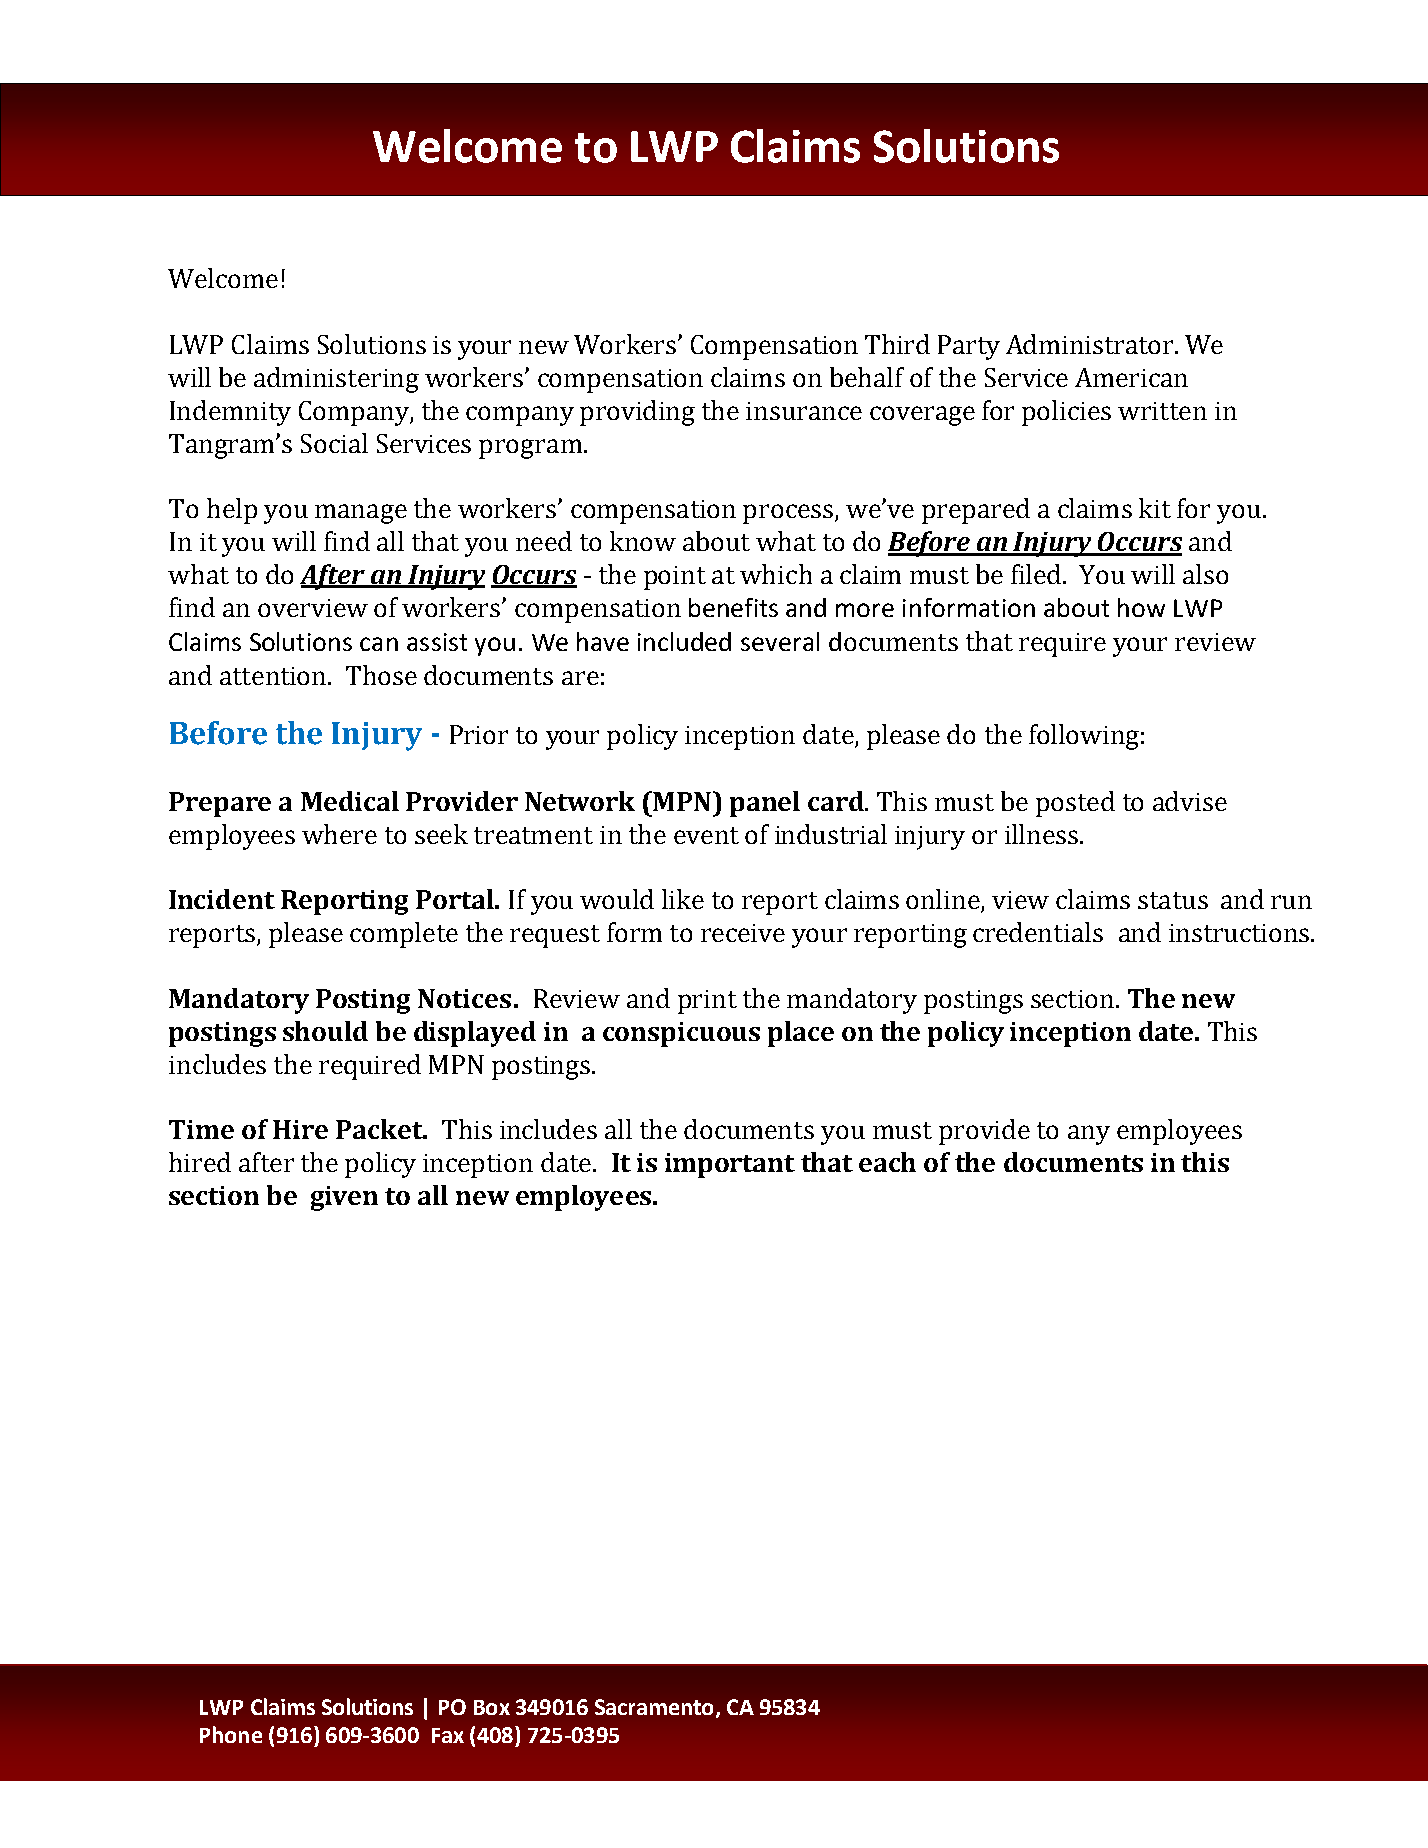 This page has height=1848, width=1428. Describe the element at coordinates (654, 1707) in the page. I see `Sacramento` at that location.
